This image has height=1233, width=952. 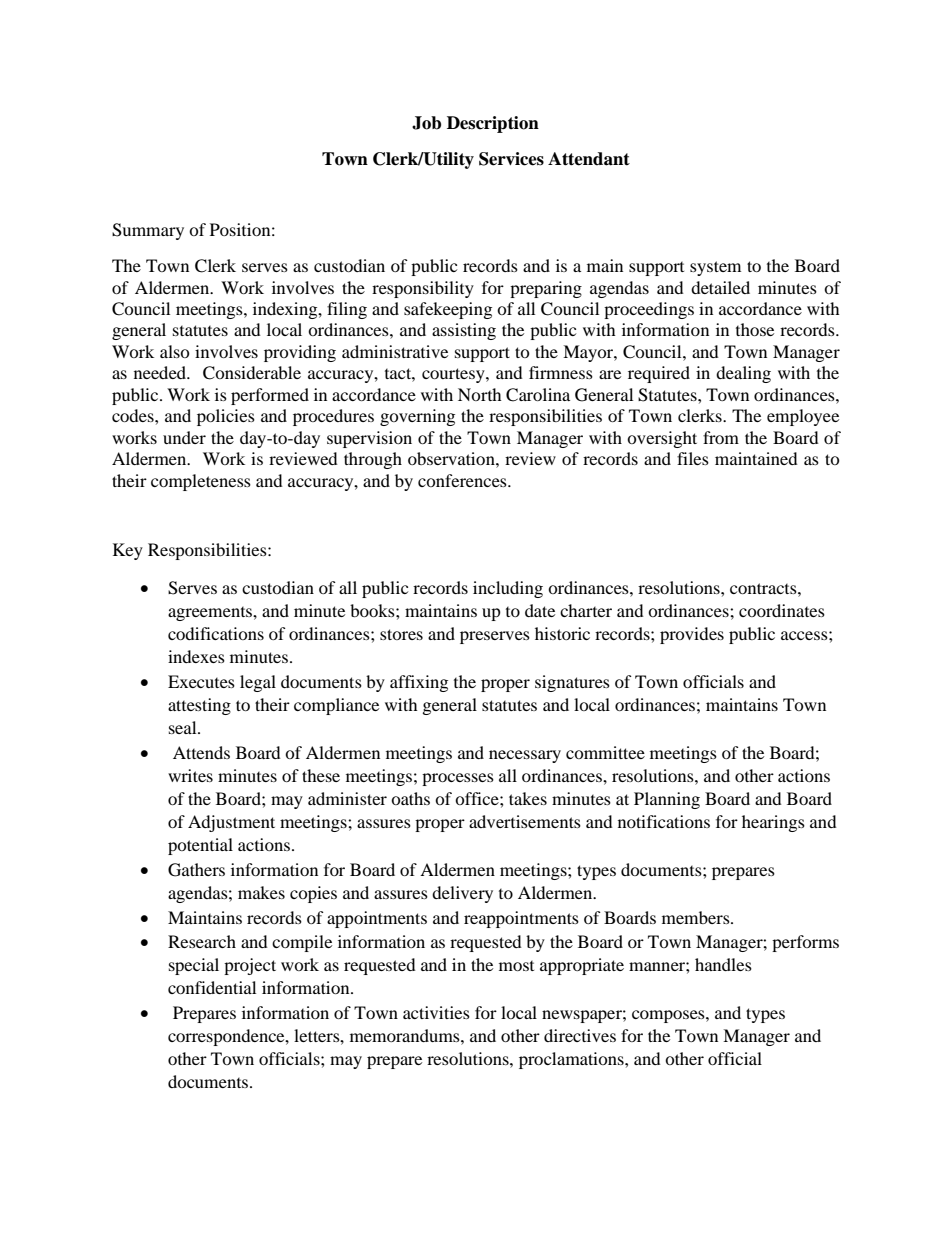 I want to click on courtesy, so click(x=454, y=375).
